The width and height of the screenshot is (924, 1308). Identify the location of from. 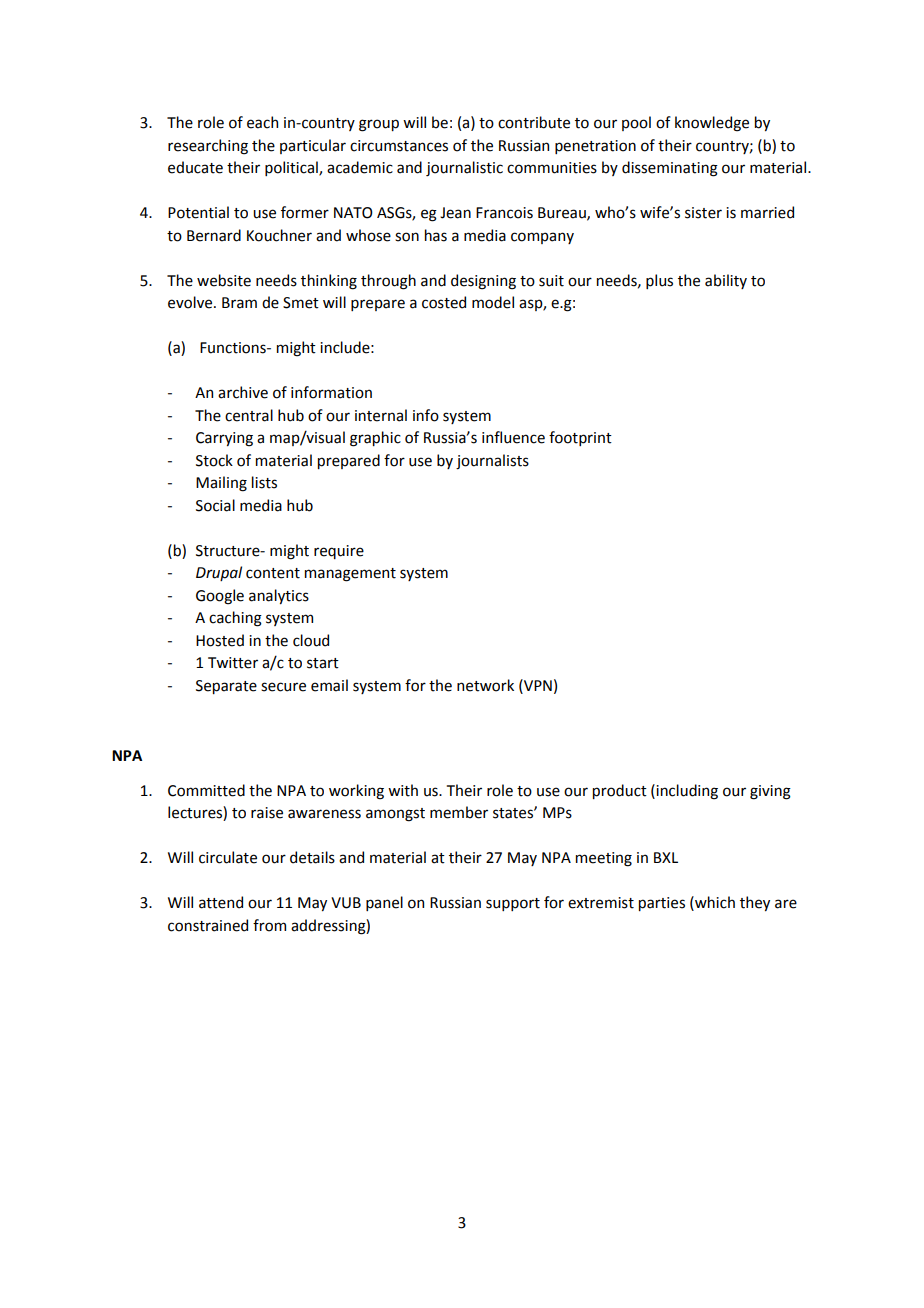
(269, 925).
